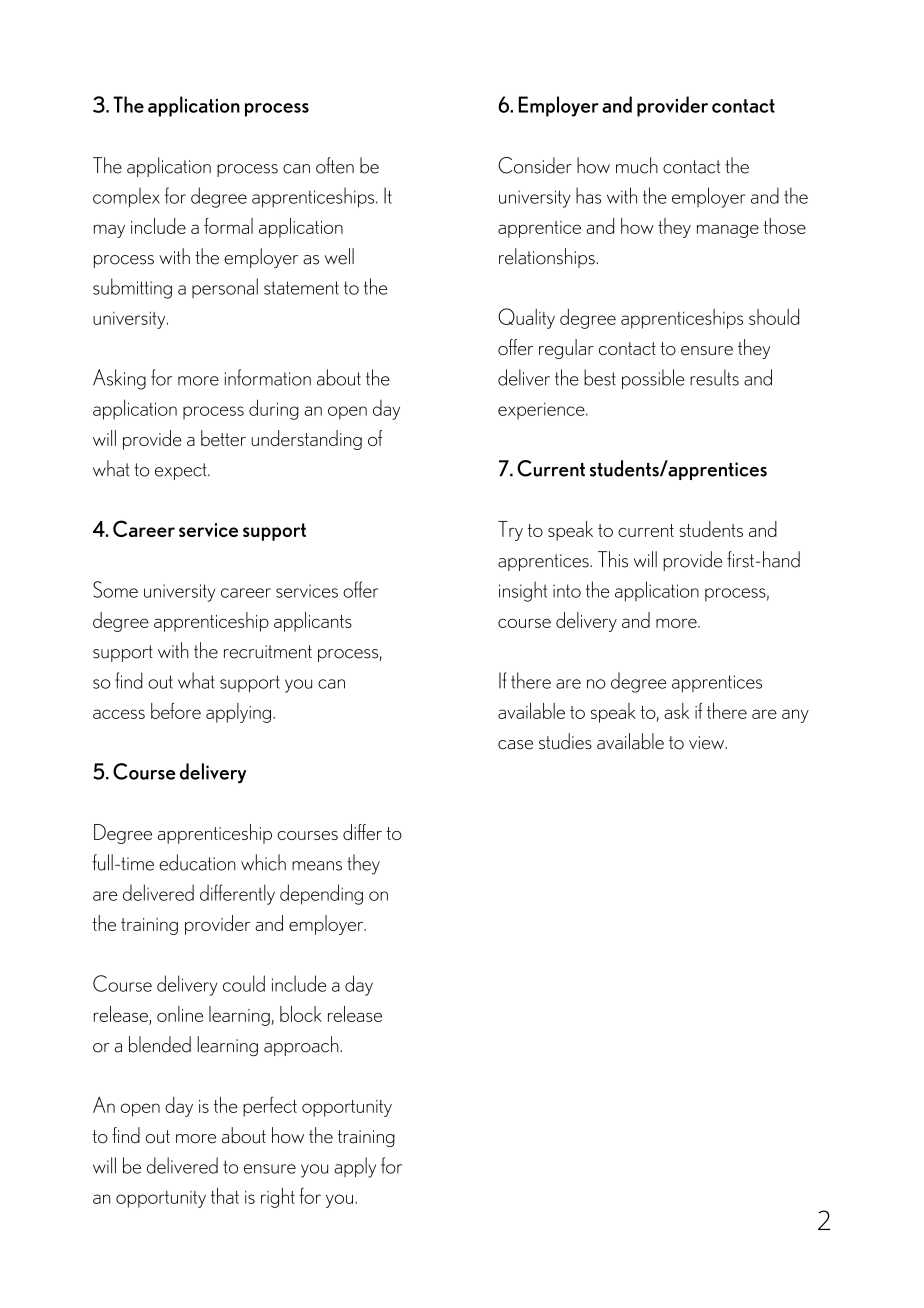 The image size is (924, 1308). Describe the element at coordinates (535, 165) in the document. I see `Consider` at that location.
